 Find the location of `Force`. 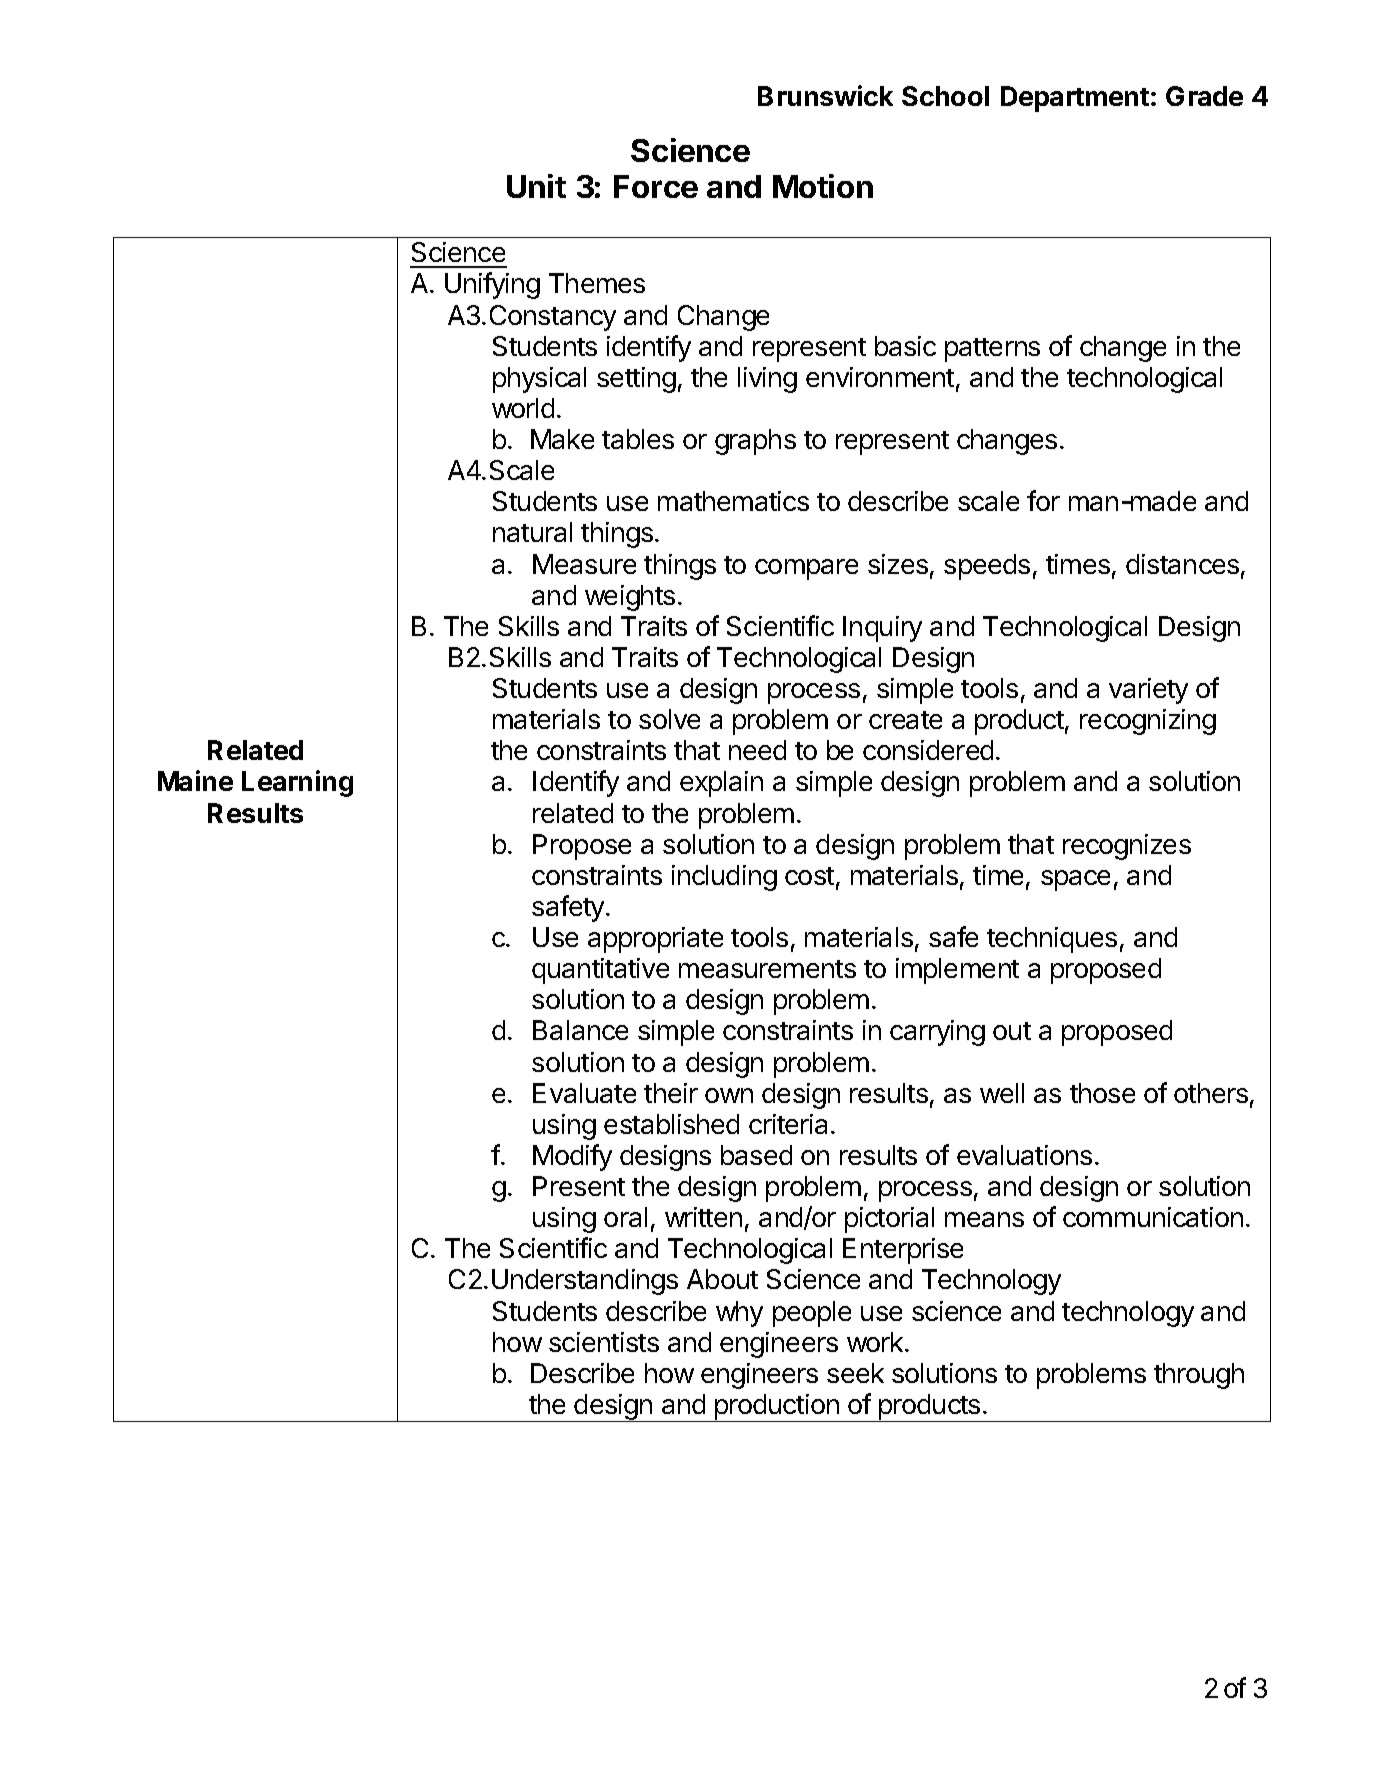

Force is located at coordinates (656, 186).
